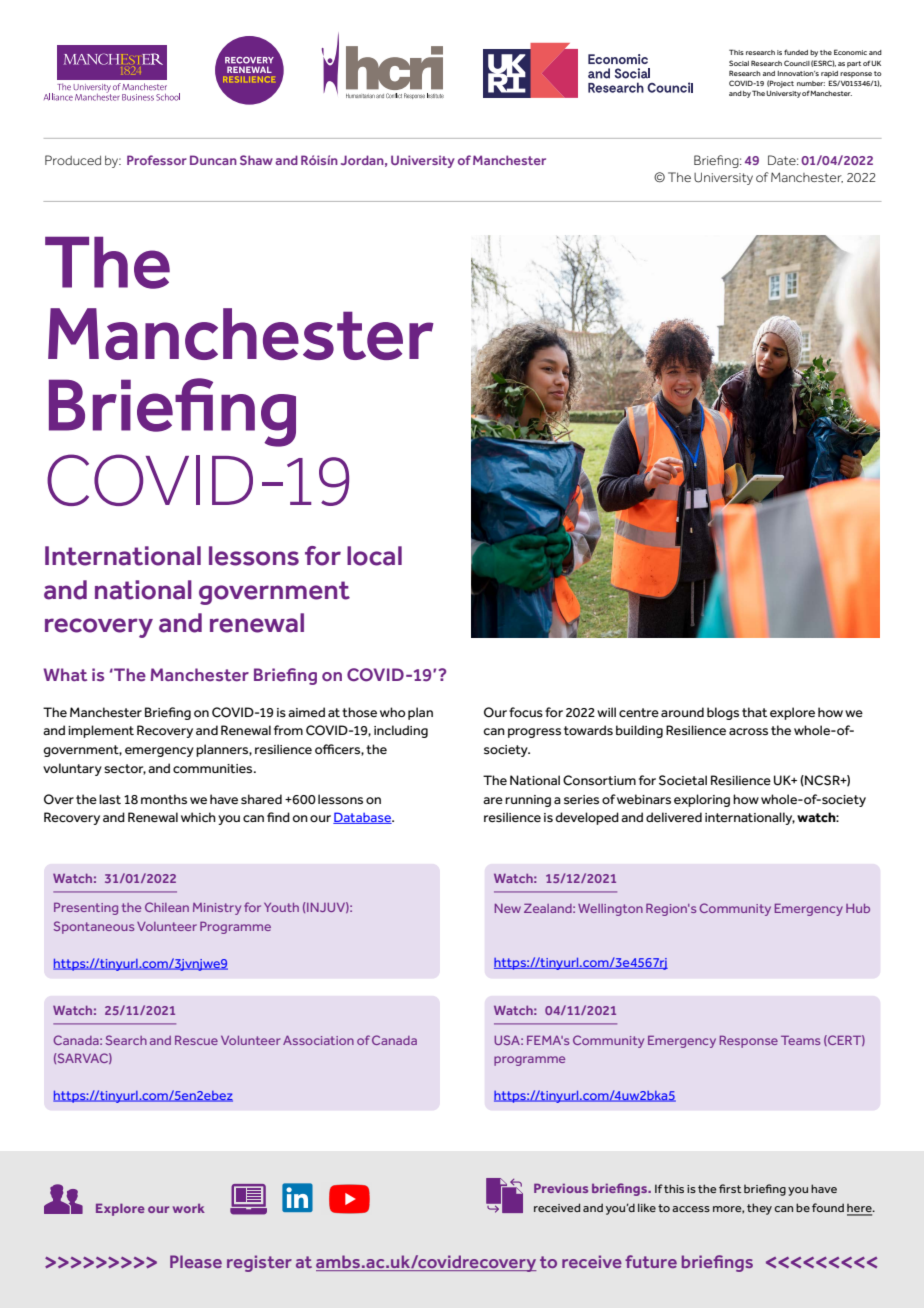 This document has width=924, height=1308. What do you see at coordinates (374, 556) in the document?
I see `local` at bounding box center [374, 556].
